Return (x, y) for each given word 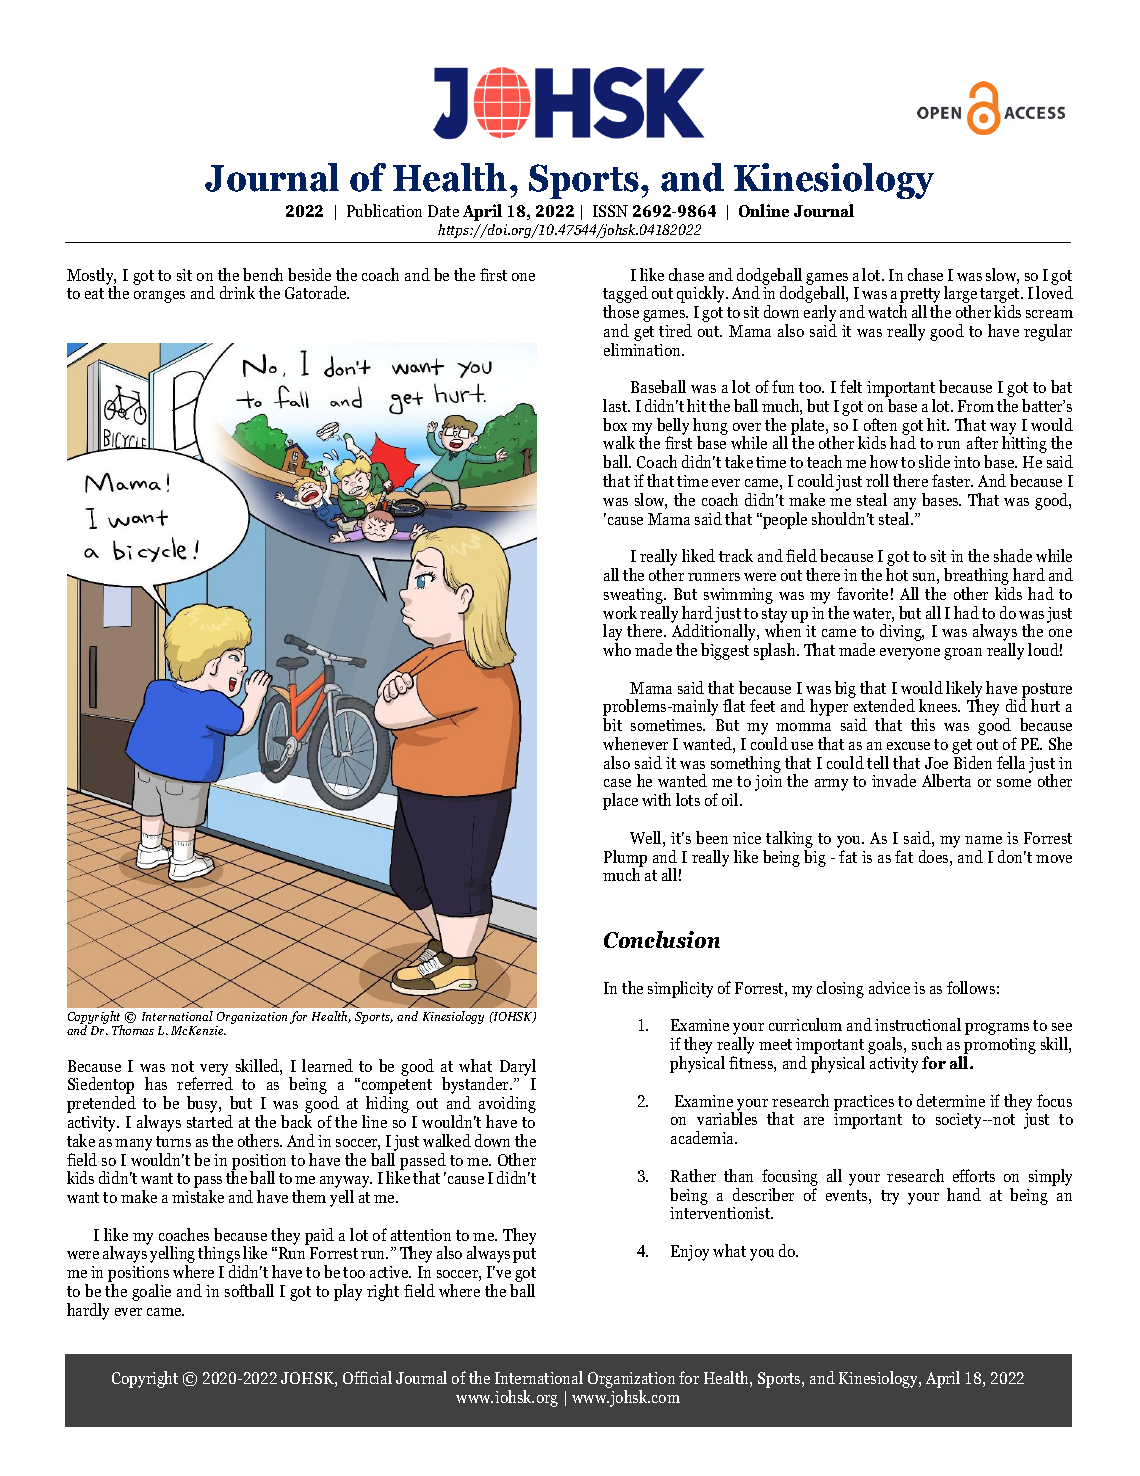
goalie (151, 1292)
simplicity (680, 989)
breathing (978, 578)
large (960, 296)
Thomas (133, 1030)
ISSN (610, 211)
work (620, 612)
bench (263, 274)
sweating (634, 596)
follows (971, 987)
